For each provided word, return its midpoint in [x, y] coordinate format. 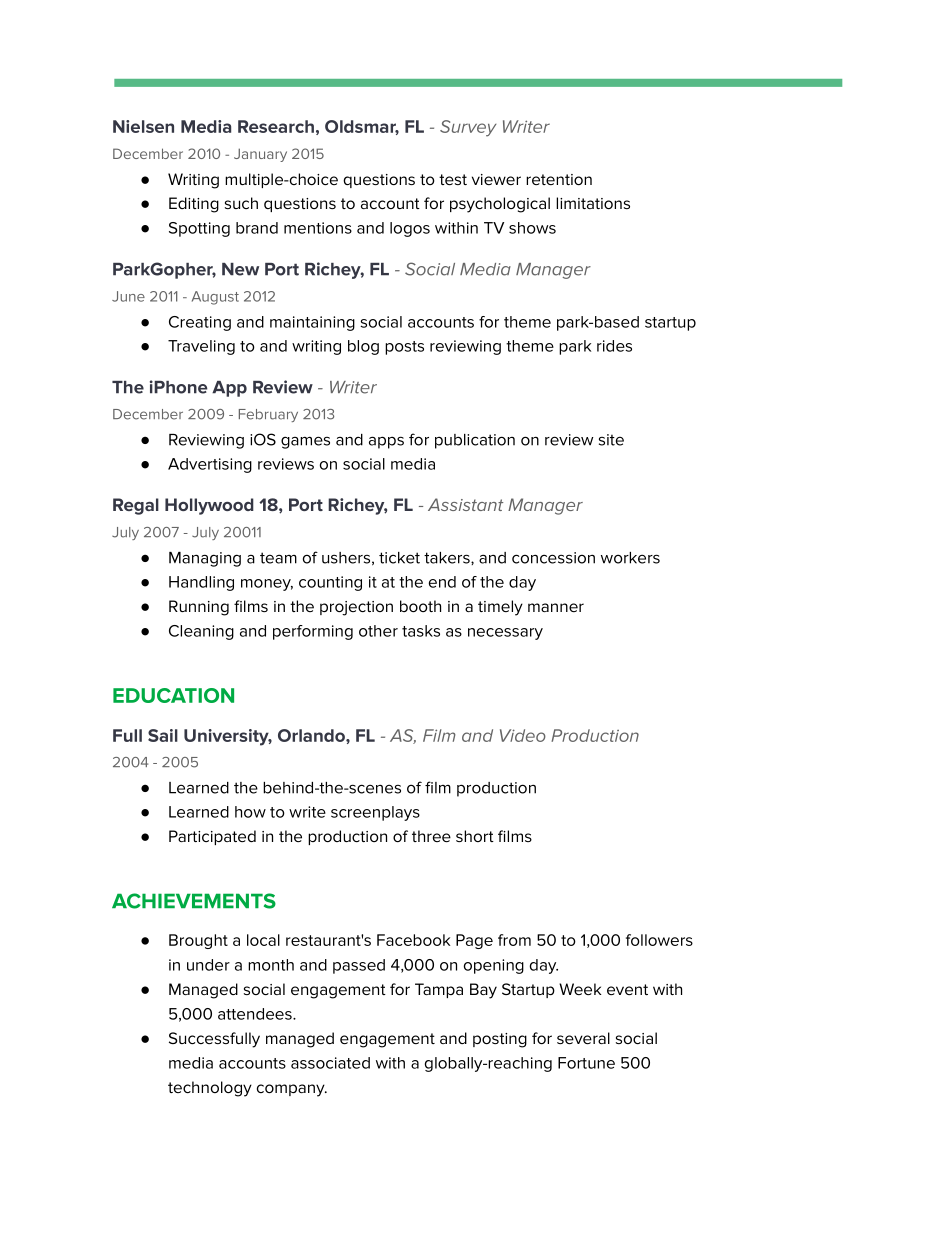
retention [559, 179]
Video [523, 735]
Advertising [210, 465]
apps [386, 442]
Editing [194, 205]
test [453, 179]
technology [210, 1089]
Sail [163, 735]
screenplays [375, 813]
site [611, 440]
